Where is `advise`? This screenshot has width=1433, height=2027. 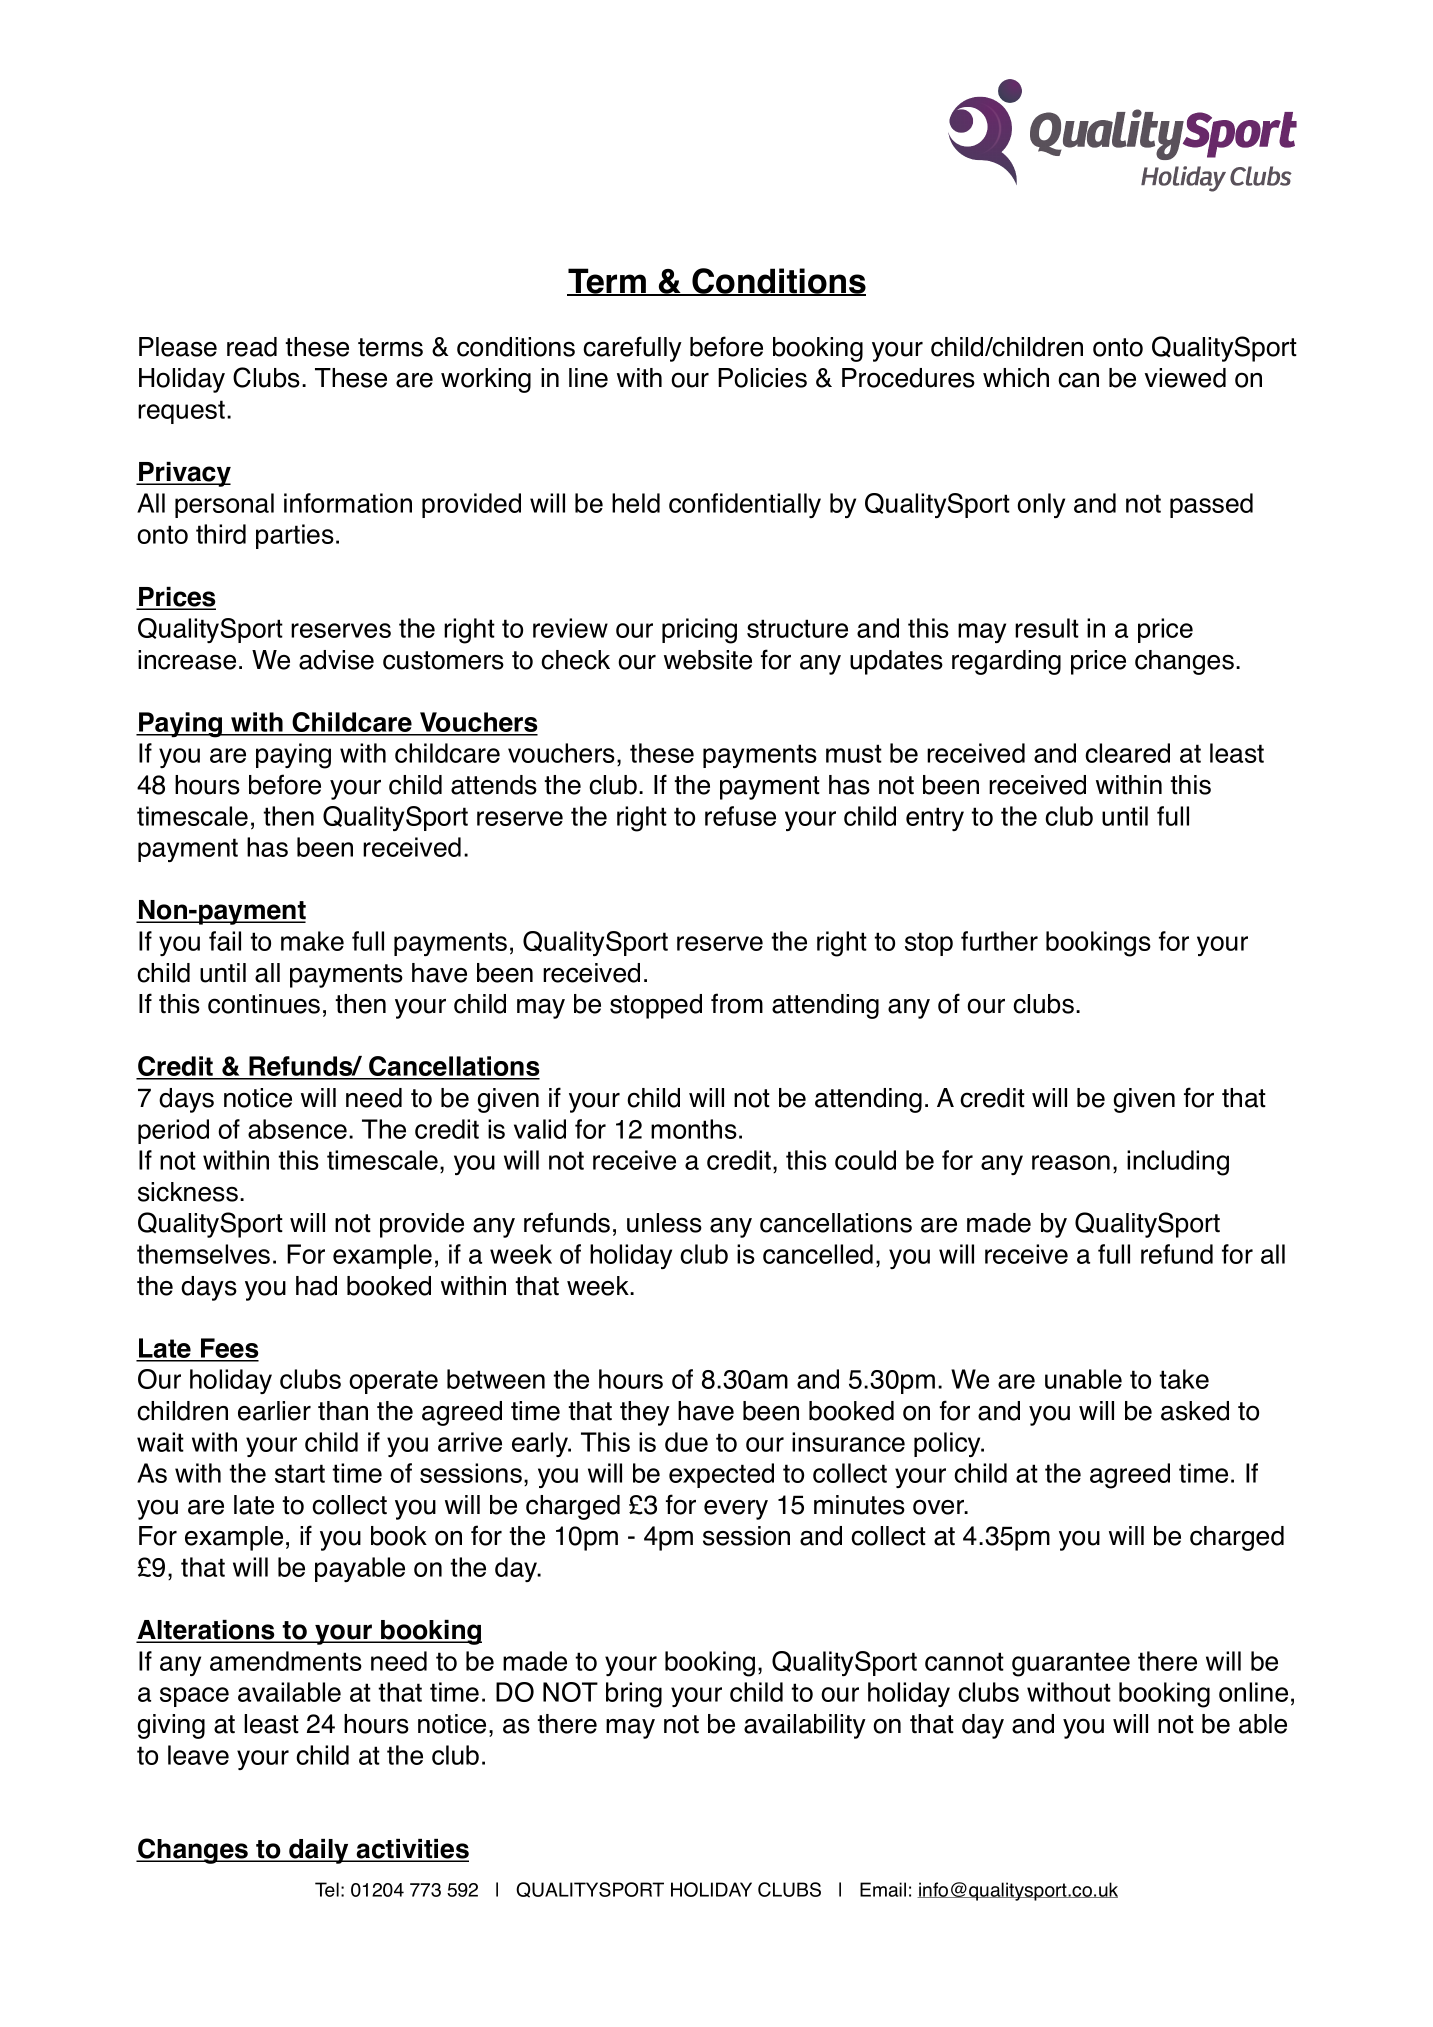 advise is located at coordinates (336, 660).
